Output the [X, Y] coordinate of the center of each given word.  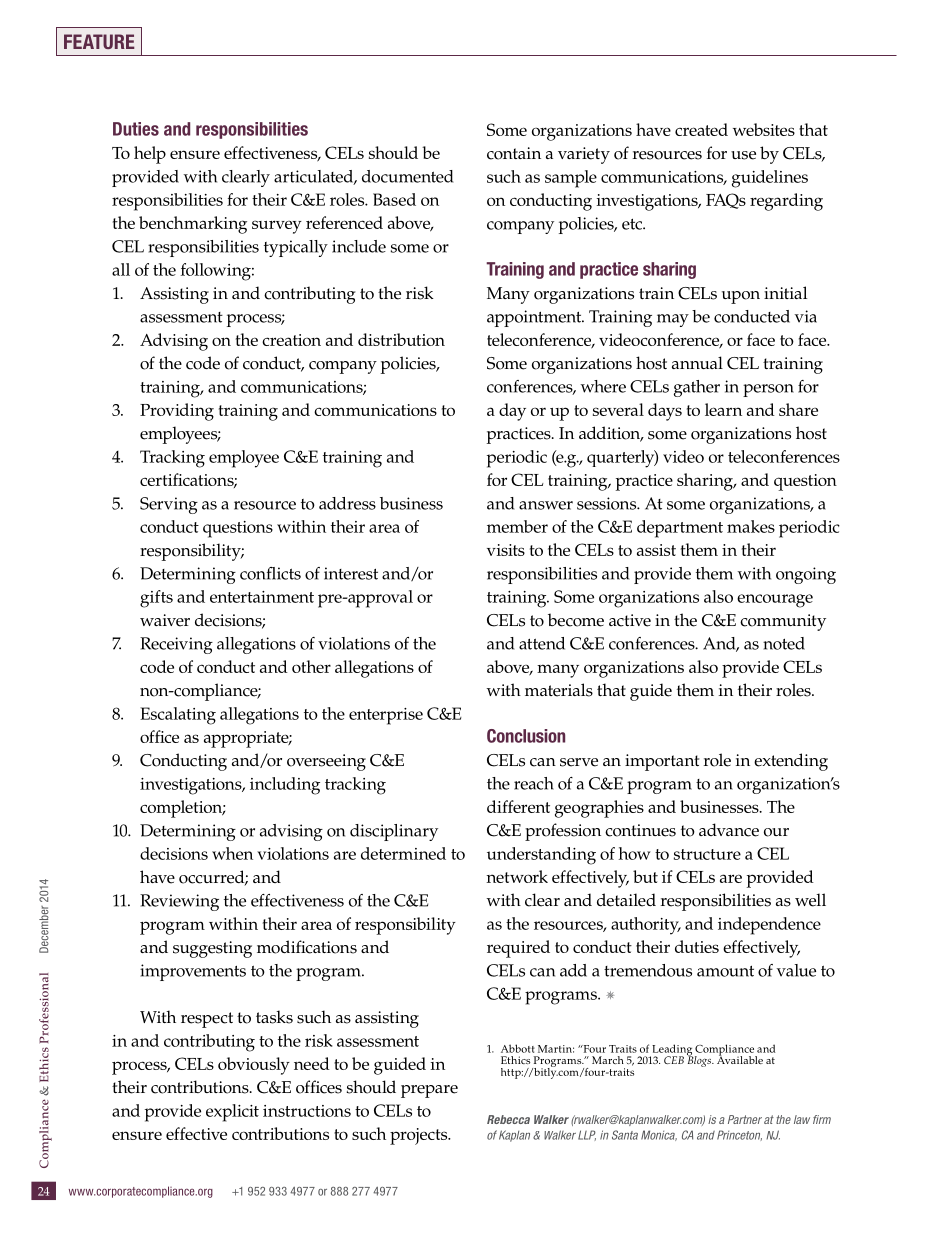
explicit [232, 1113]
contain [514, 153]
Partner [745, 1119]
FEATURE [99, 41]
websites [764, 129]
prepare [429, 1091]
